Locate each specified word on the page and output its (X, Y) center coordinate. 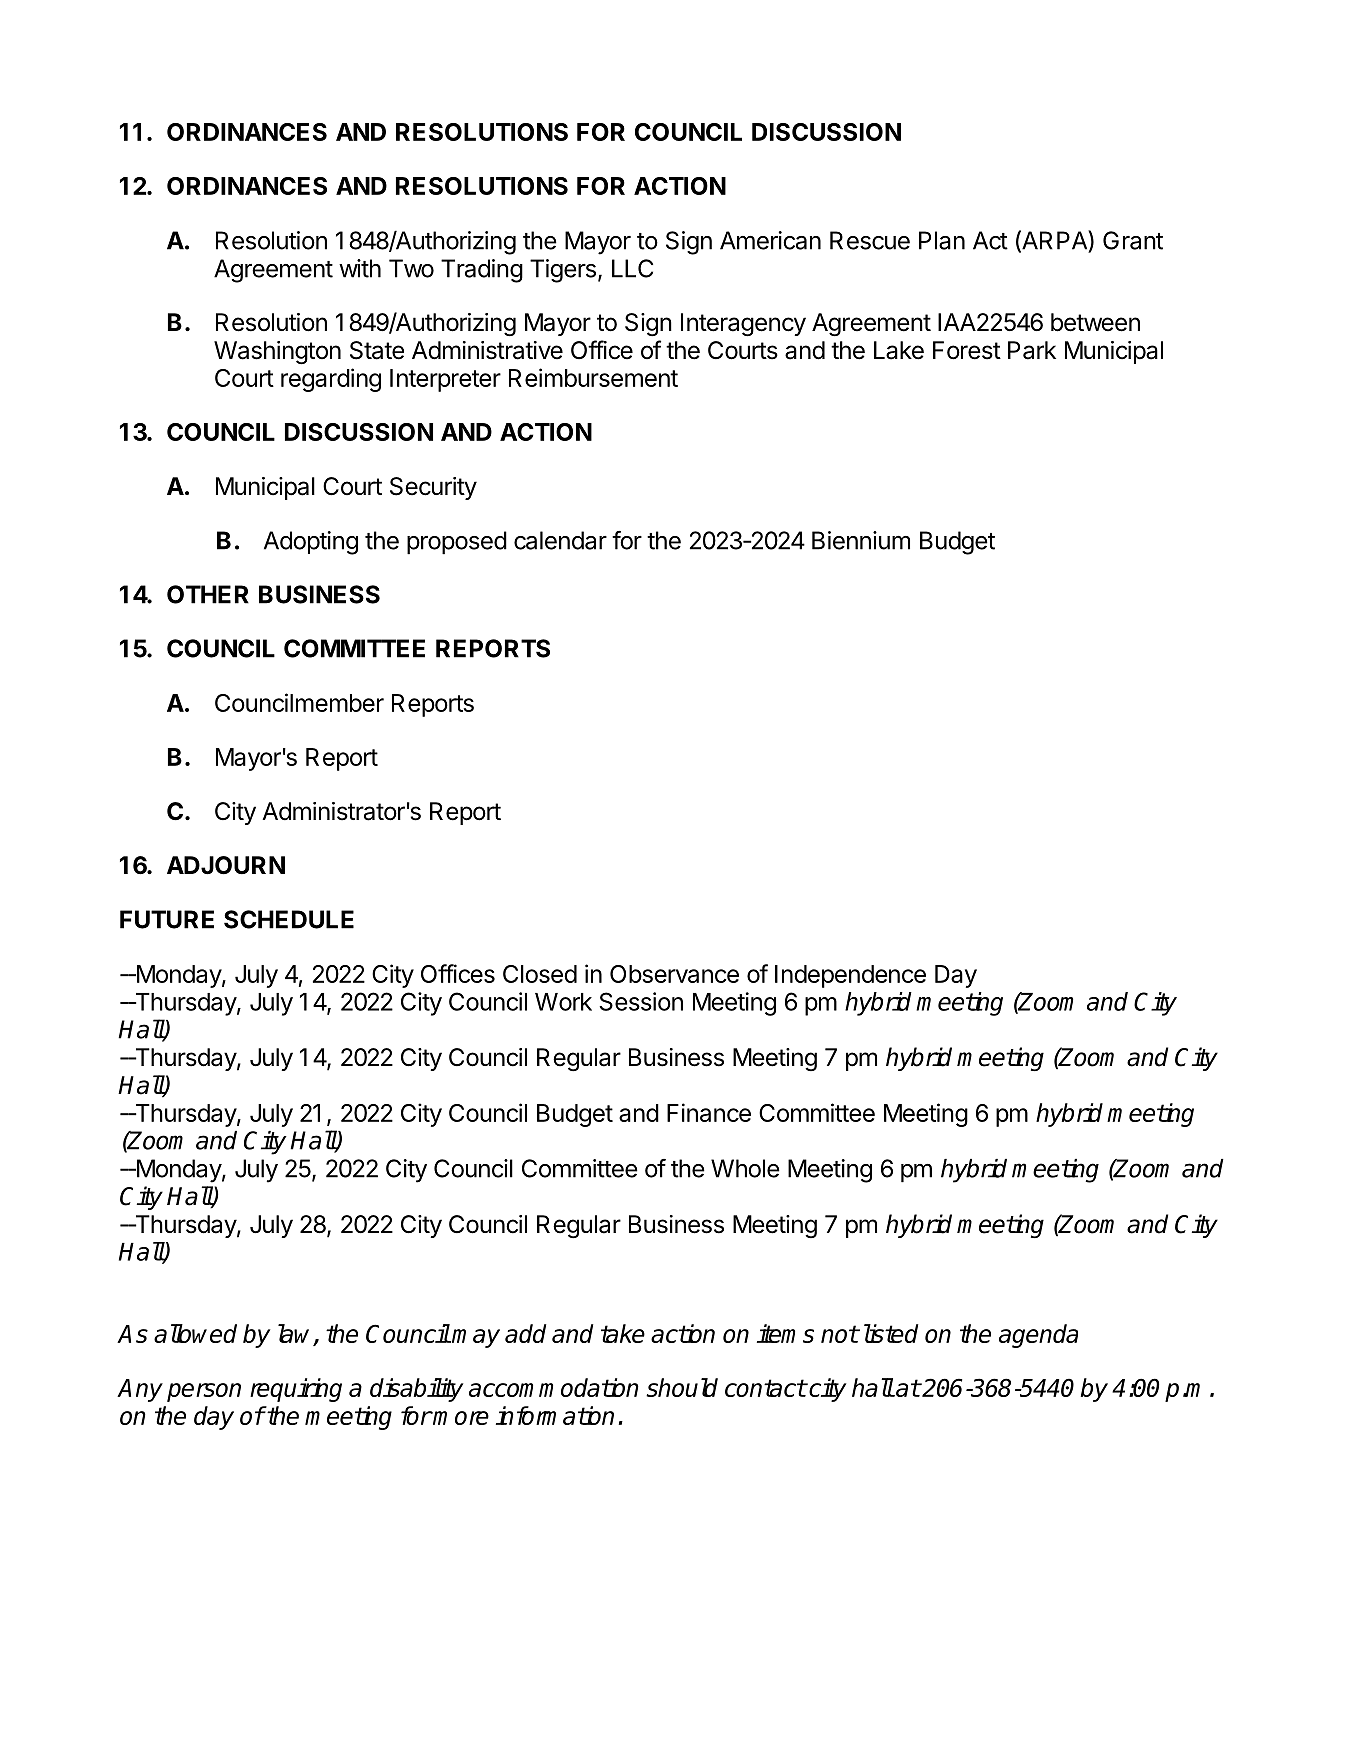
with (360, 268)
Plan (942, 240)
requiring (296, 1390)
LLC (632, 268)
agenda (1038, 1336)
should (682, 1387)
